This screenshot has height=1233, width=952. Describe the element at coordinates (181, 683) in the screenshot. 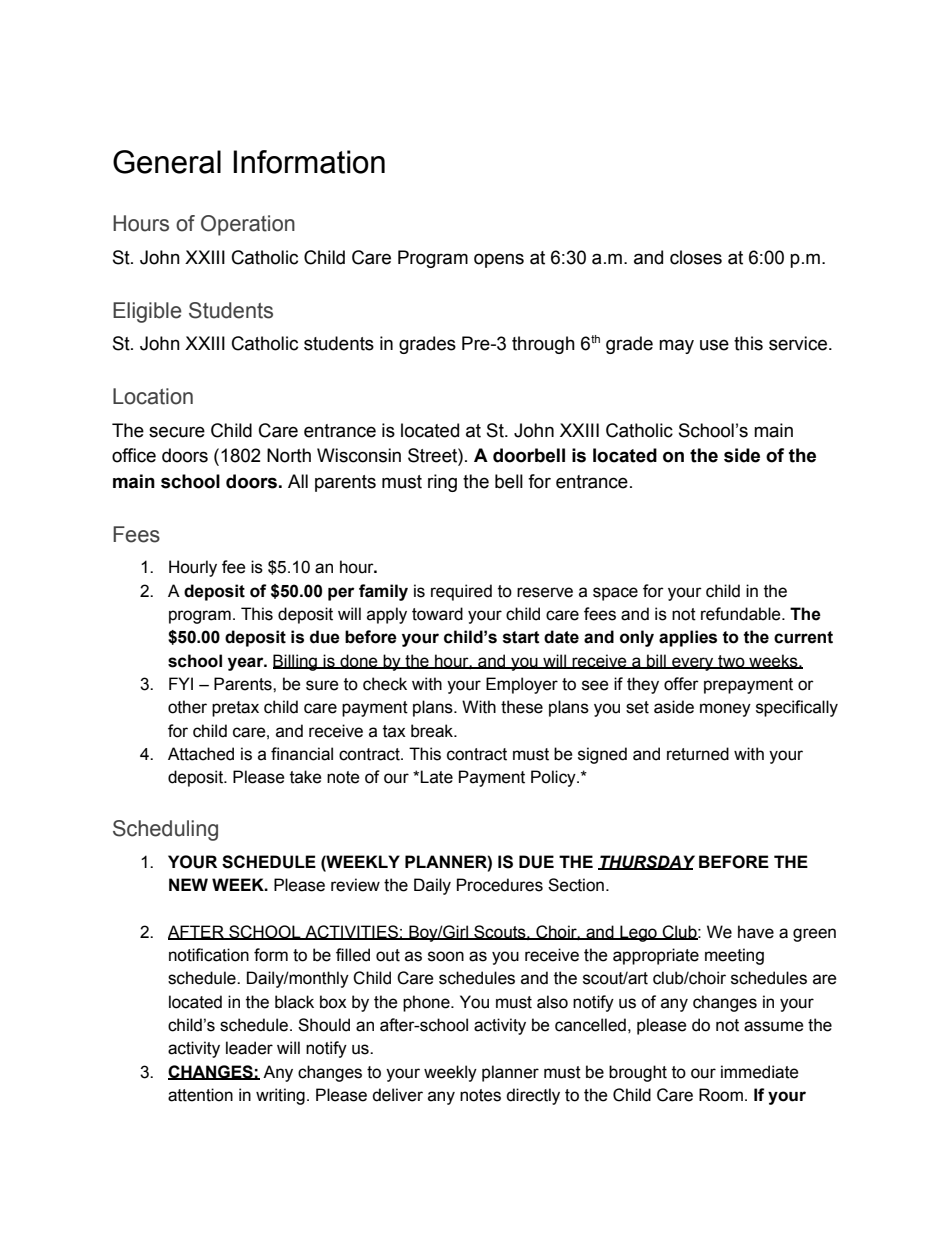

I see `FYI` at that location.
